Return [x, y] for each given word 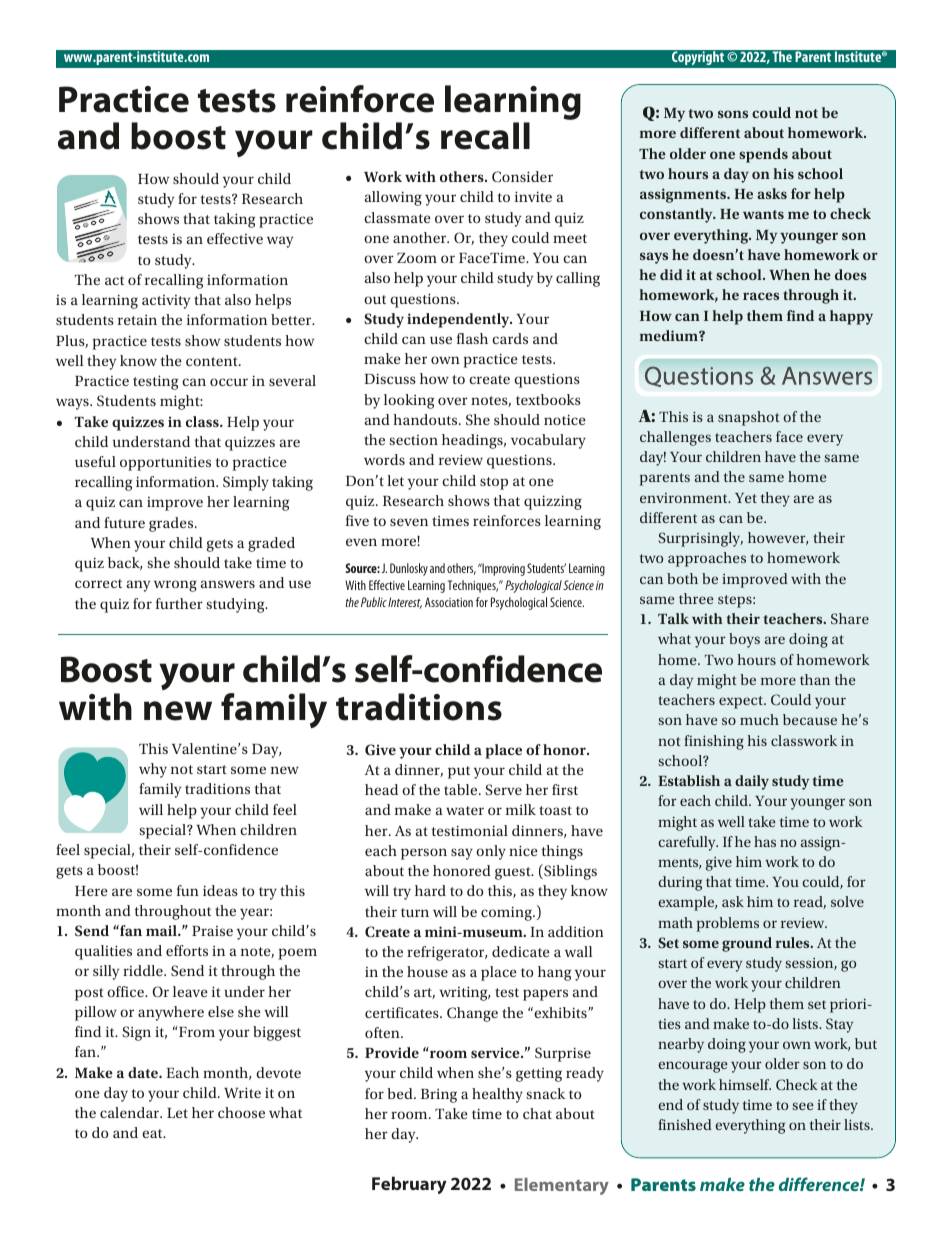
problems [728, 924]
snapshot [749, 418]
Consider [522, 177]
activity [166, 302]
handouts [426, 419]
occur [229, 382]
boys [744, 640]
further [179, 603]
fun [188, 890]
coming [507, 913]
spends [763, 155]
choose [241, 1112]
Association [449, 602]
